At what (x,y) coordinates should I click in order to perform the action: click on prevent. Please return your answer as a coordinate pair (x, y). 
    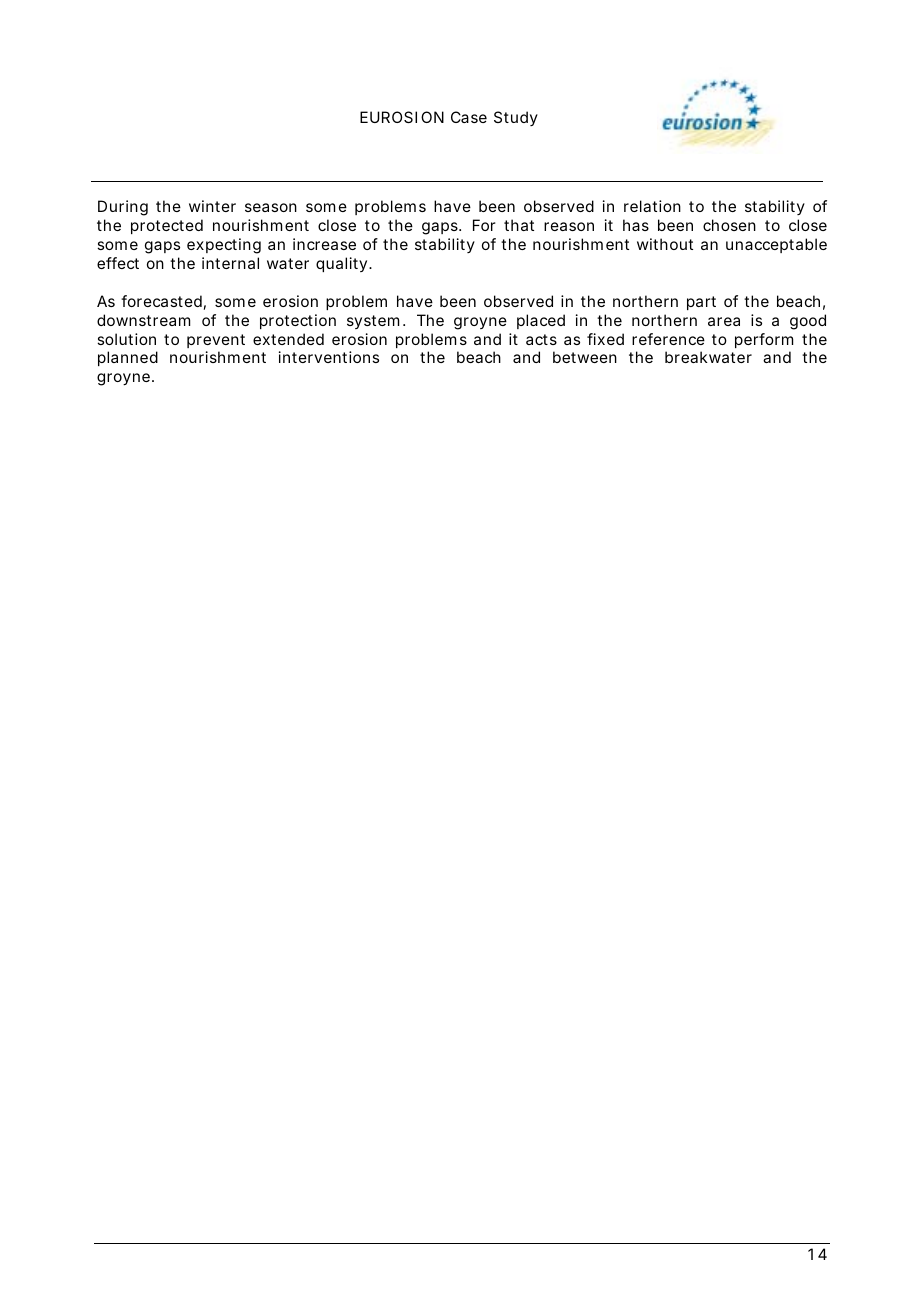
    Looking at the image, I should click on (216, 341).
